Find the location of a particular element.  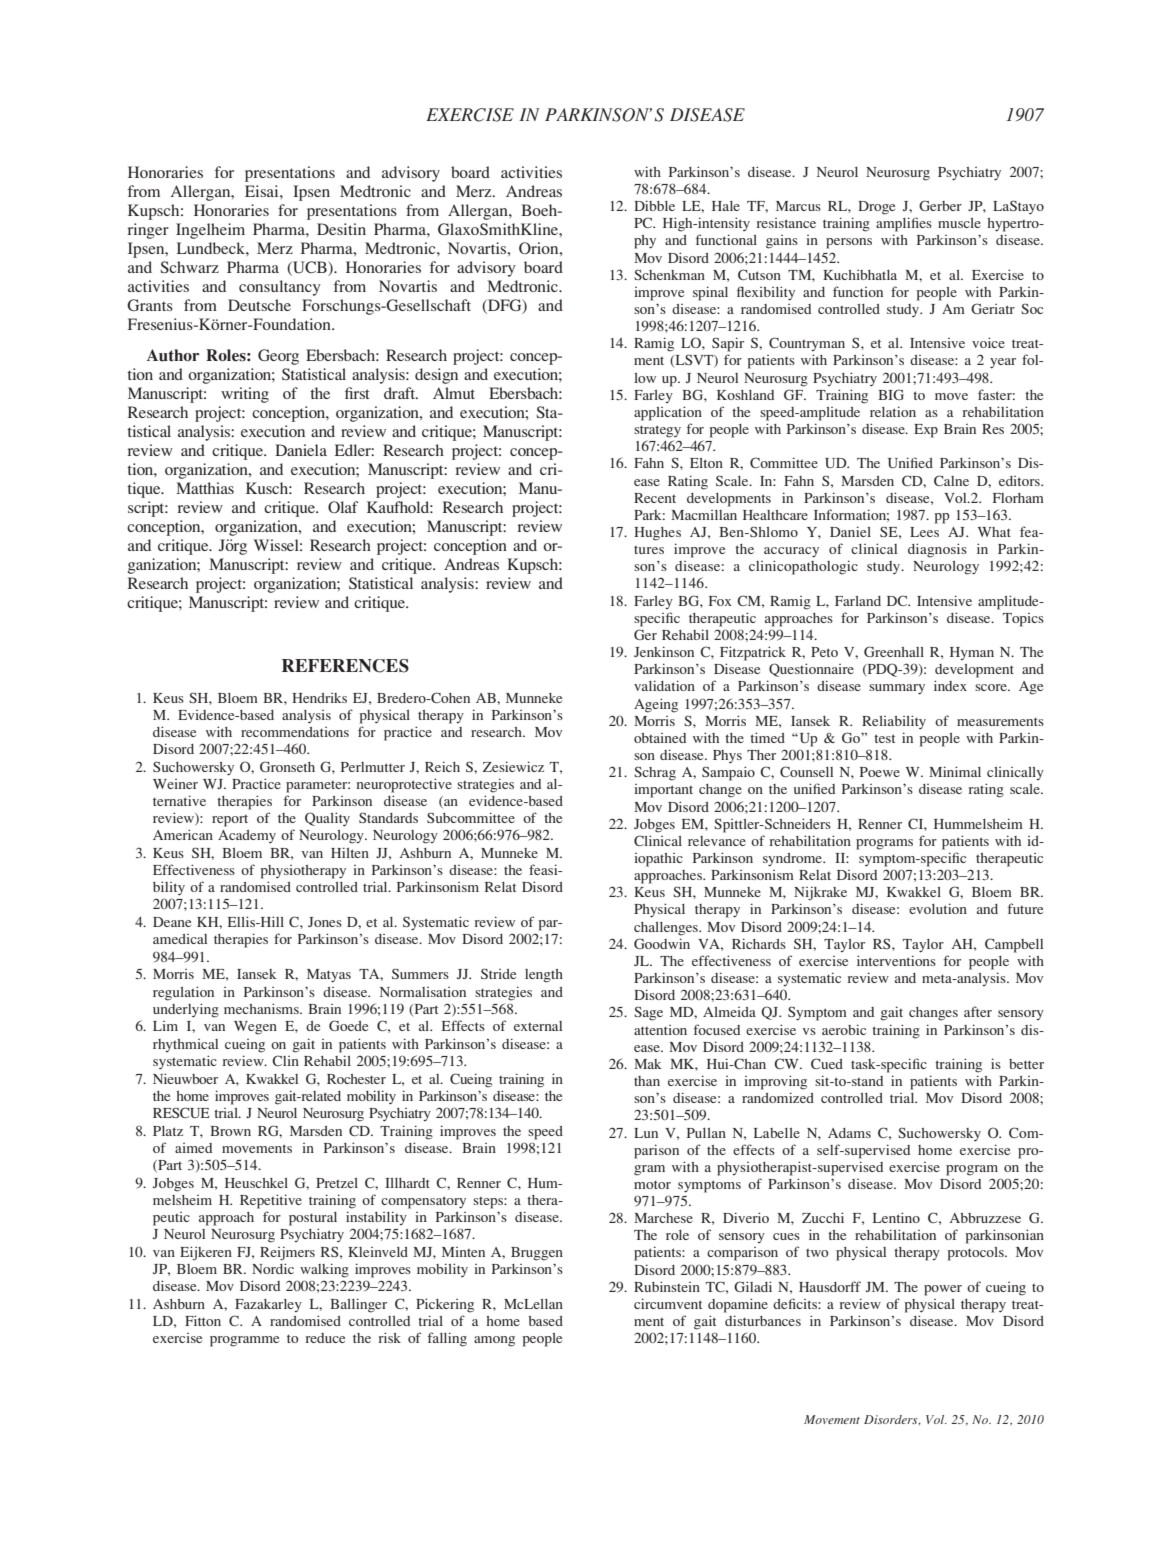

after is located at coordinates (978, 1011).
